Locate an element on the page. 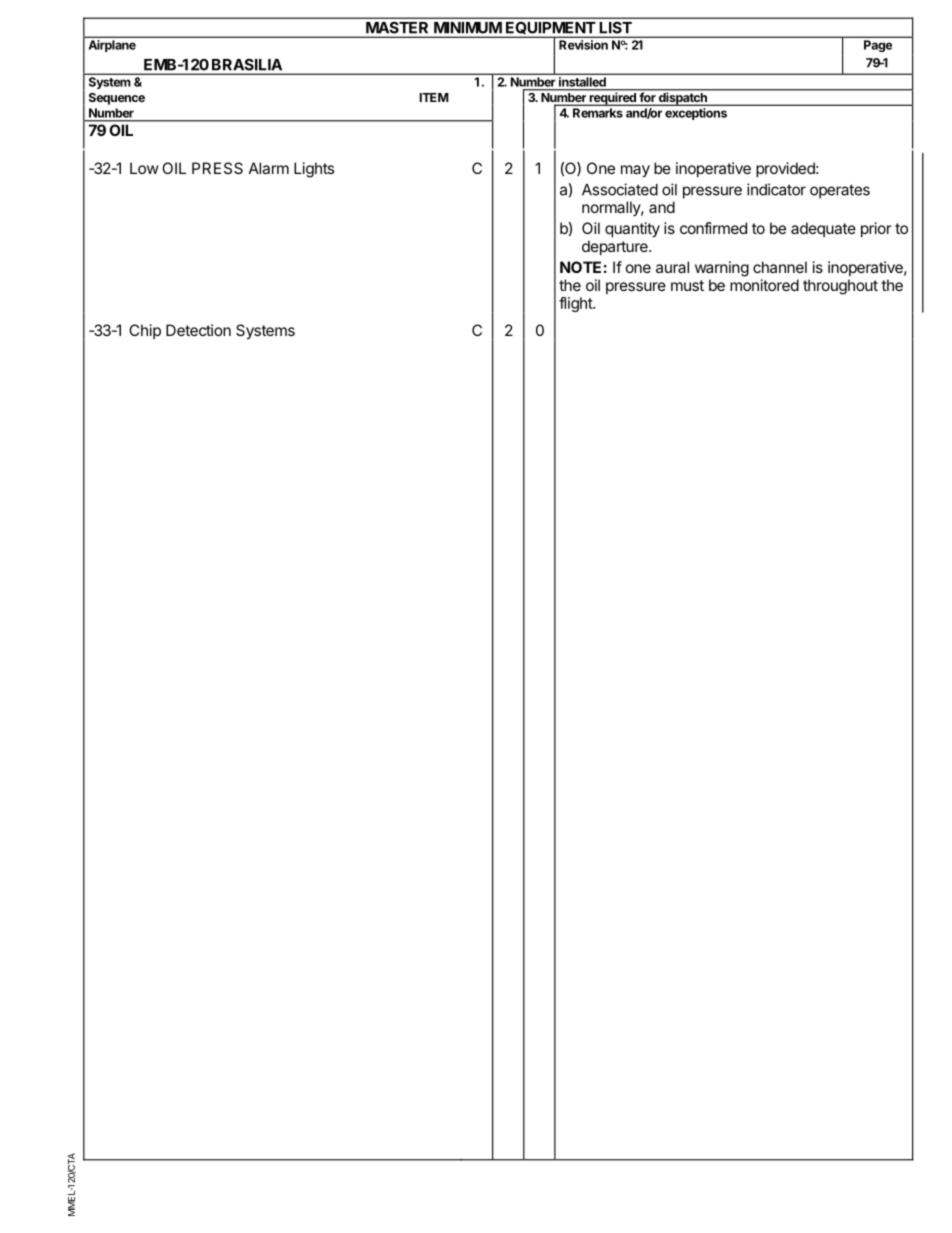  Associated is located at coordinates (620, 189).
